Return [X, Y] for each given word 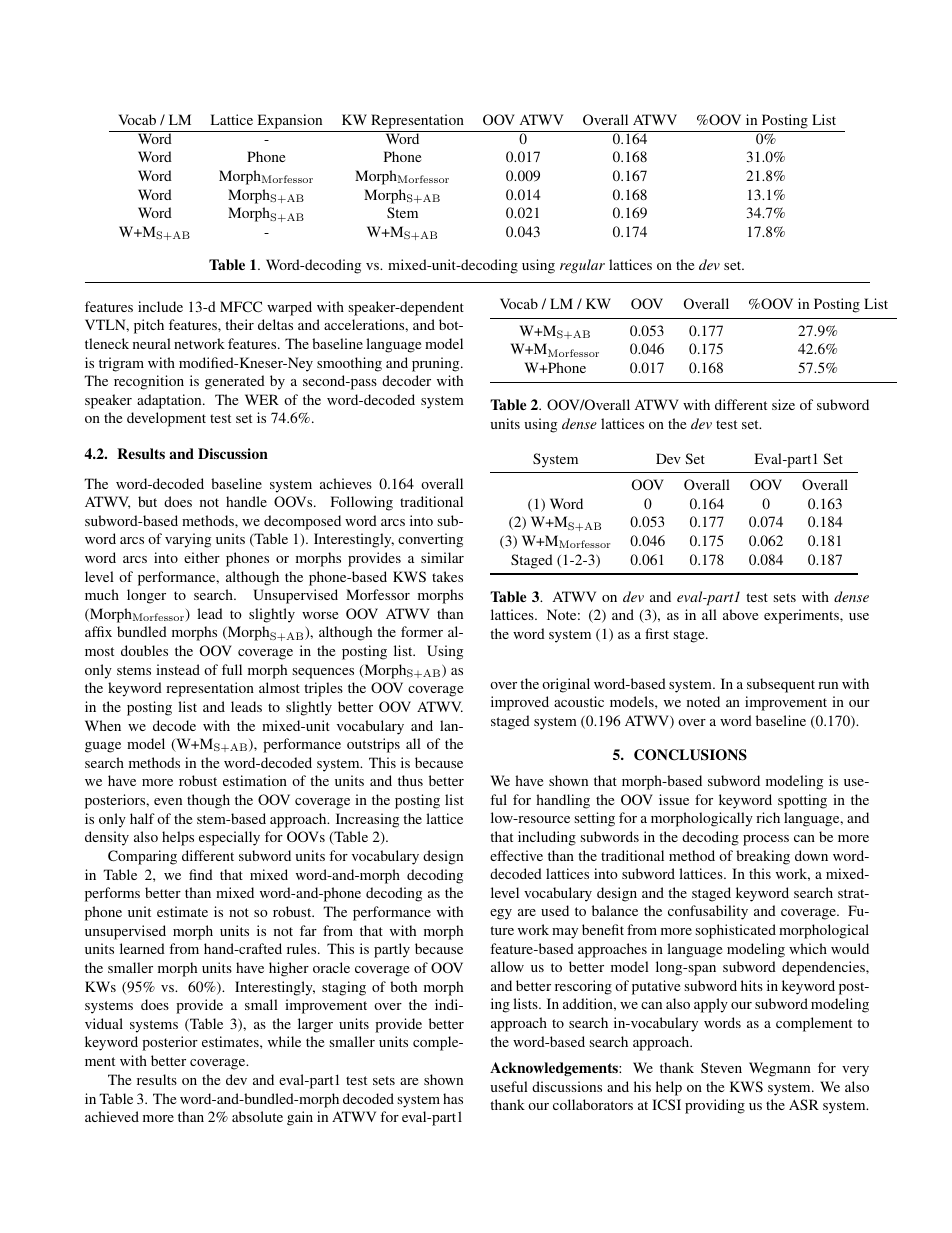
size [783, 404]
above [740, 614]
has [453, 1098]
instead [178, 669]
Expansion [290, 121]
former [422, 631]
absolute [257, 1116]
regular [582, 266]
